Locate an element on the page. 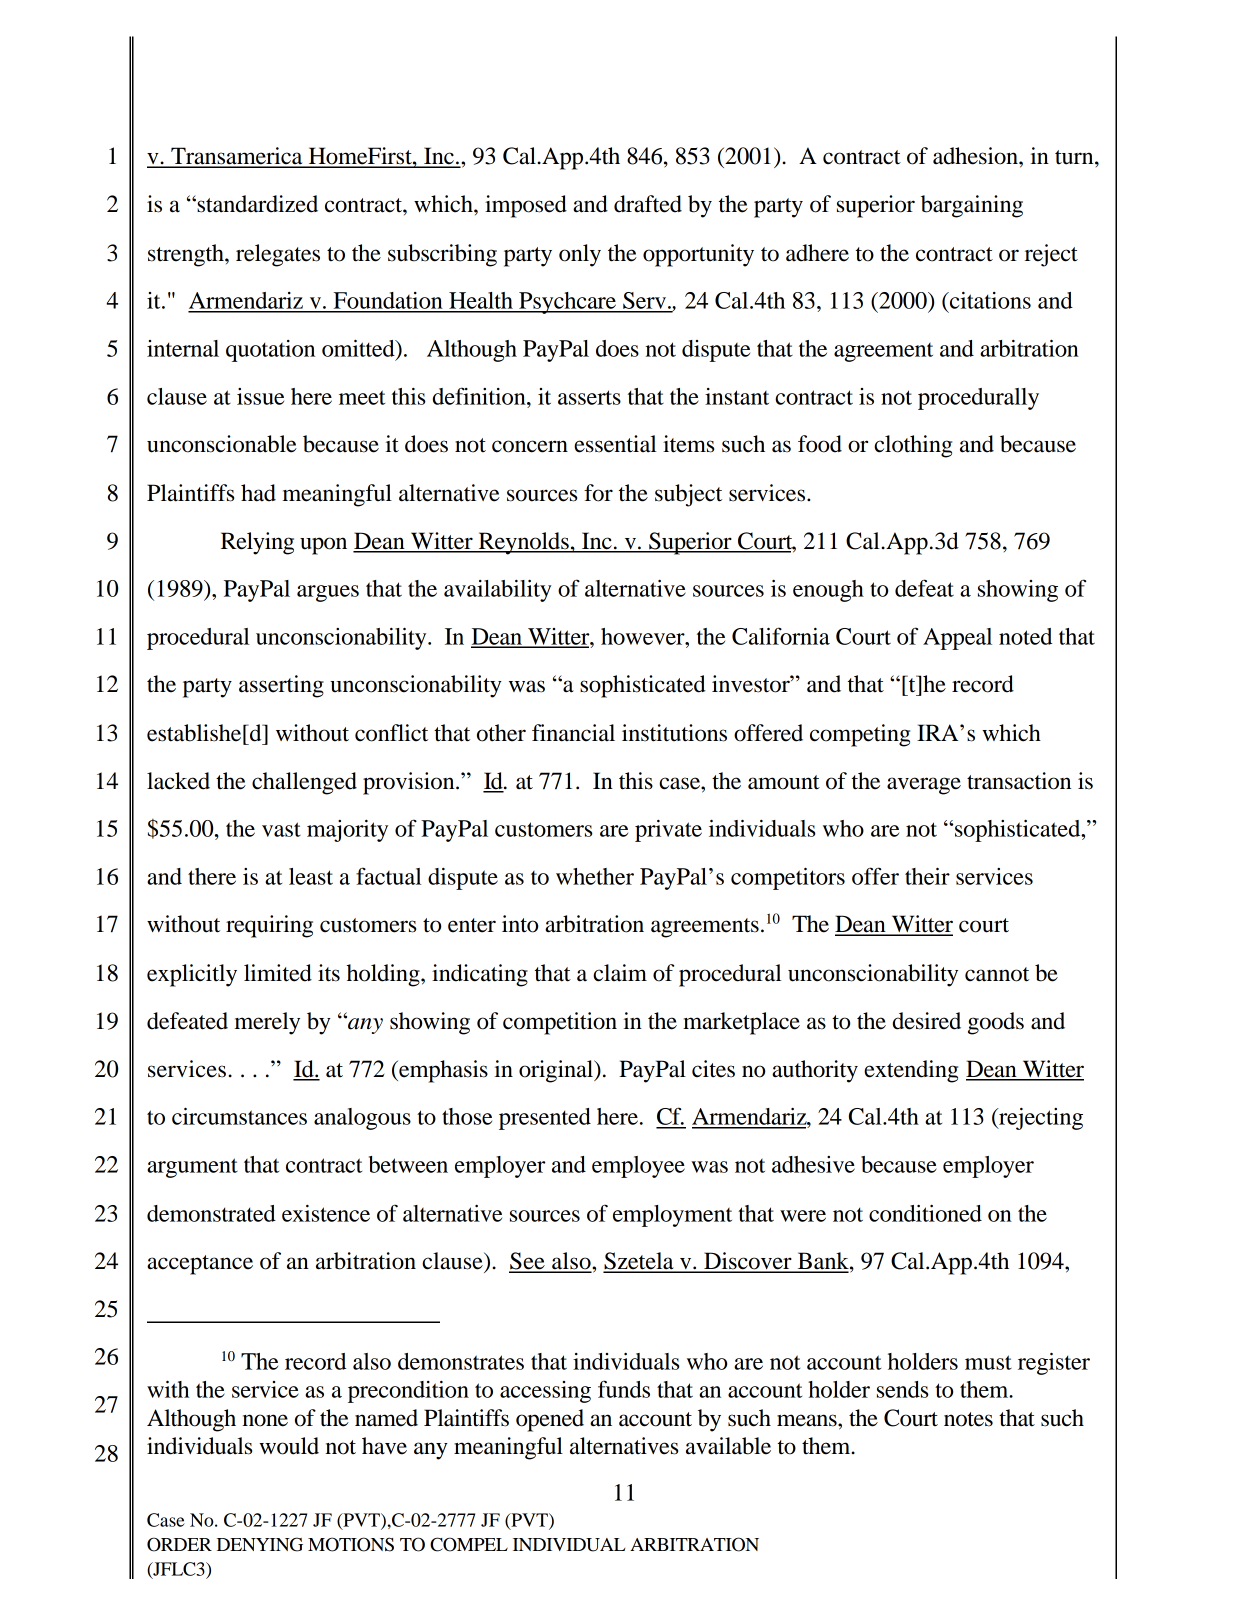 Image resolution: width=1249 pixels, height=1617 pixels. notes is located at coordinates (968, 1419).
